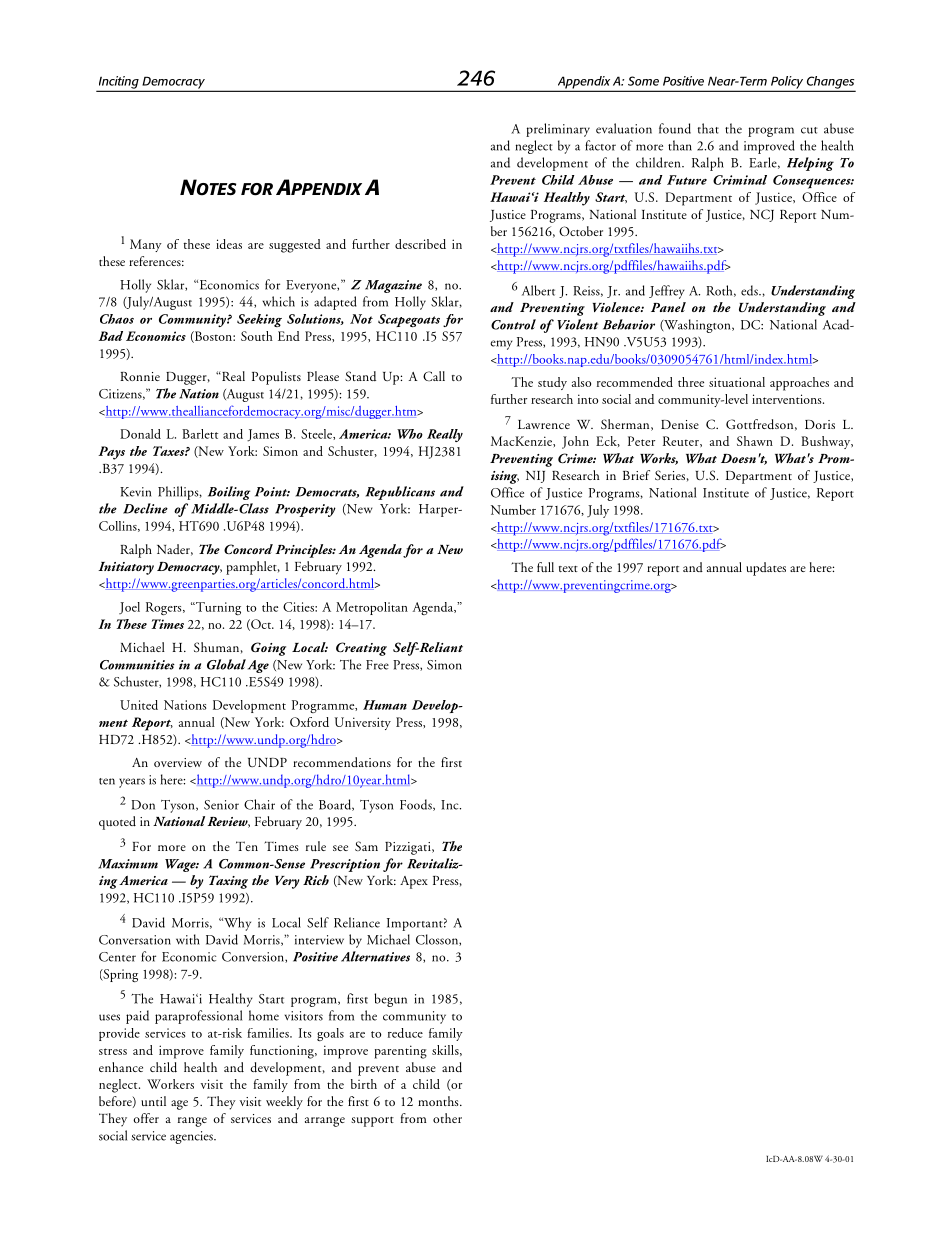 The height and width of the page is (1233, 952). What do you see at coordinates (545, 567) in the page?
I see `full` at bounding box center [545, 567].
